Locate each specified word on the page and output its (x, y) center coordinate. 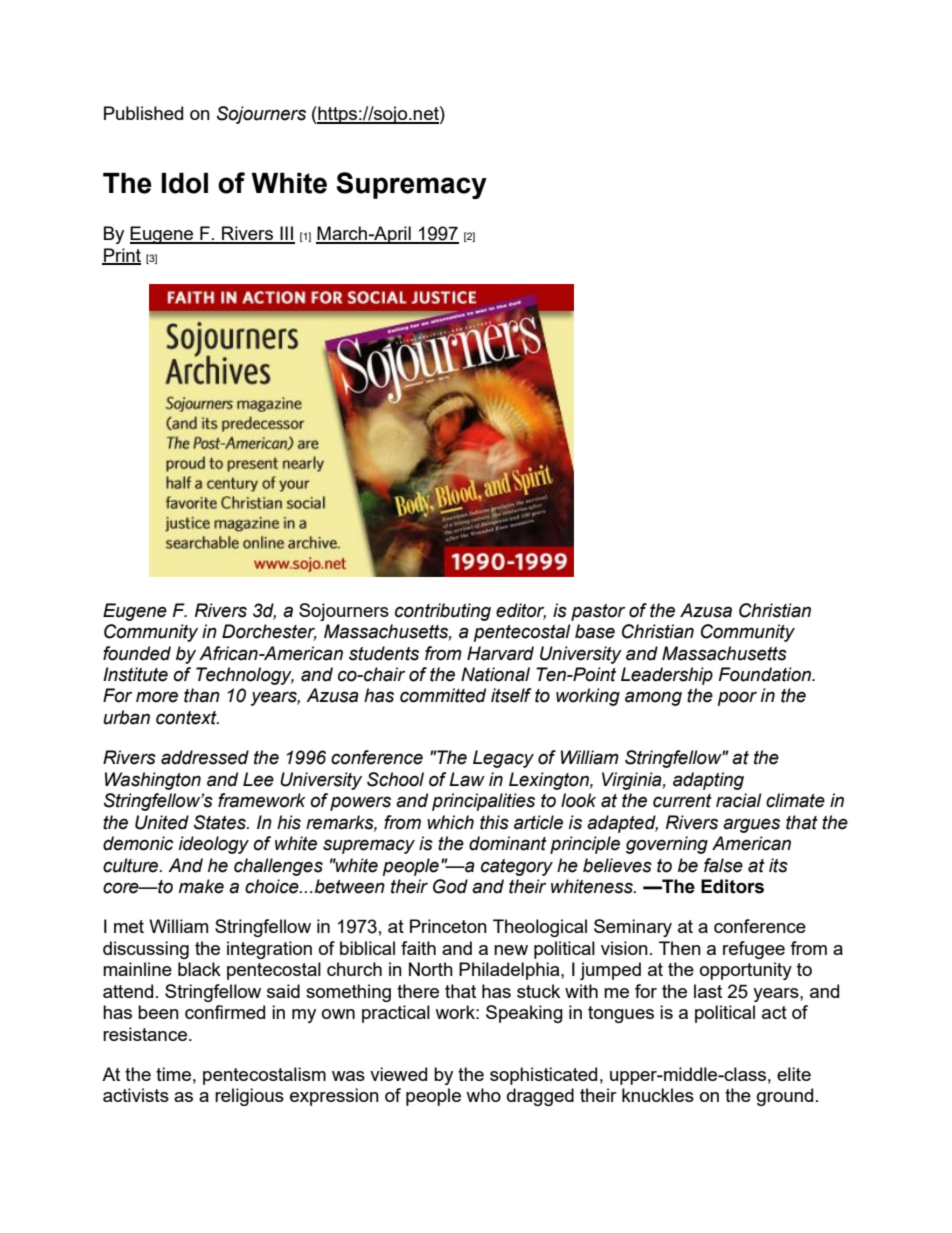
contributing (443, 612)
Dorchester (269, 632)
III (286, 234)
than (202, 695)
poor (737, 698)
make (201, 886)
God (450, 886)
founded (137, 653)
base (595, 631)
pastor (598, 612)
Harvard (500, 653)
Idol (184, 183)
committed (443, 695)
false (723, 865)
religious (249, 1097)
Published (143, 113)
